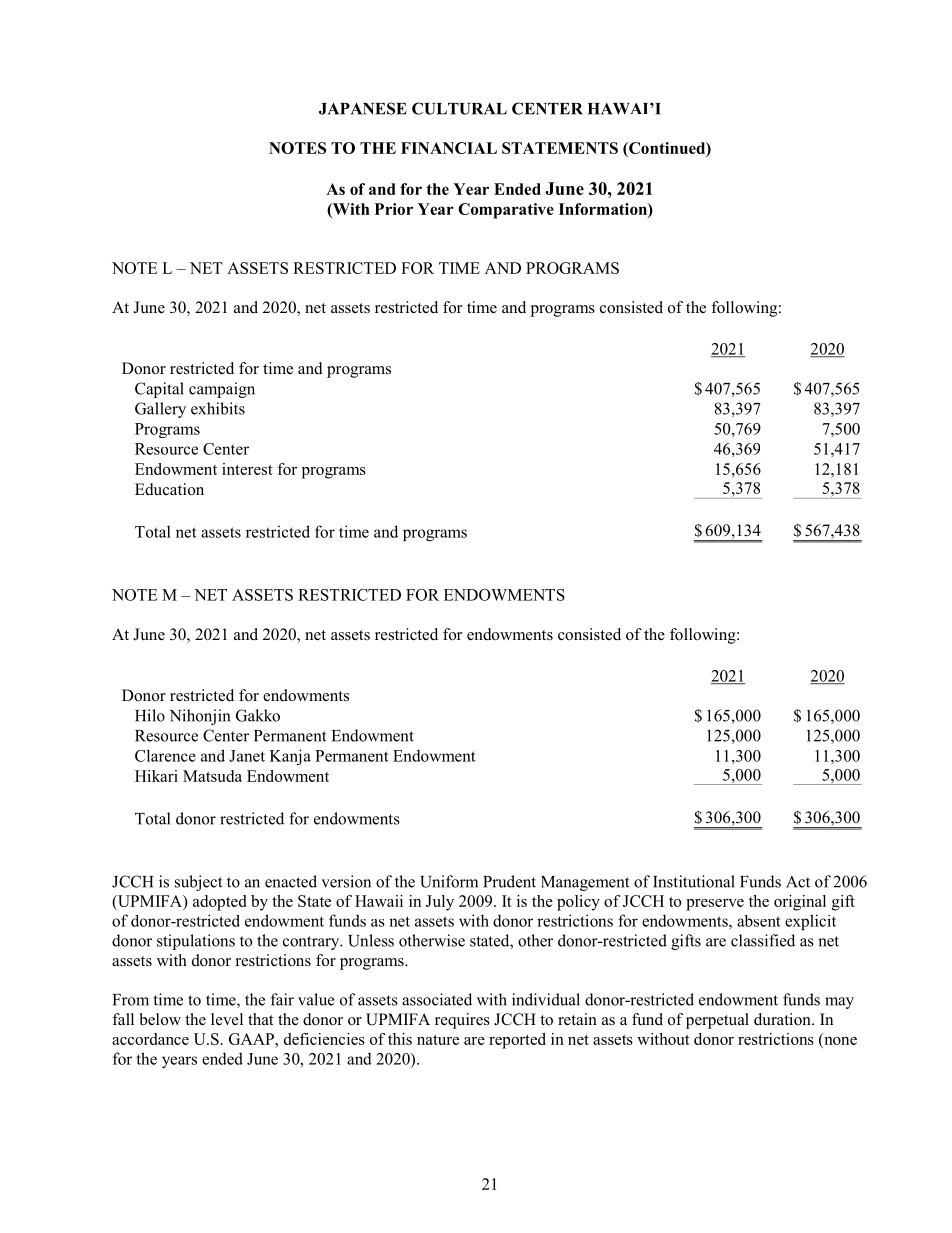  I want to click on level, so click(227, 1019).
